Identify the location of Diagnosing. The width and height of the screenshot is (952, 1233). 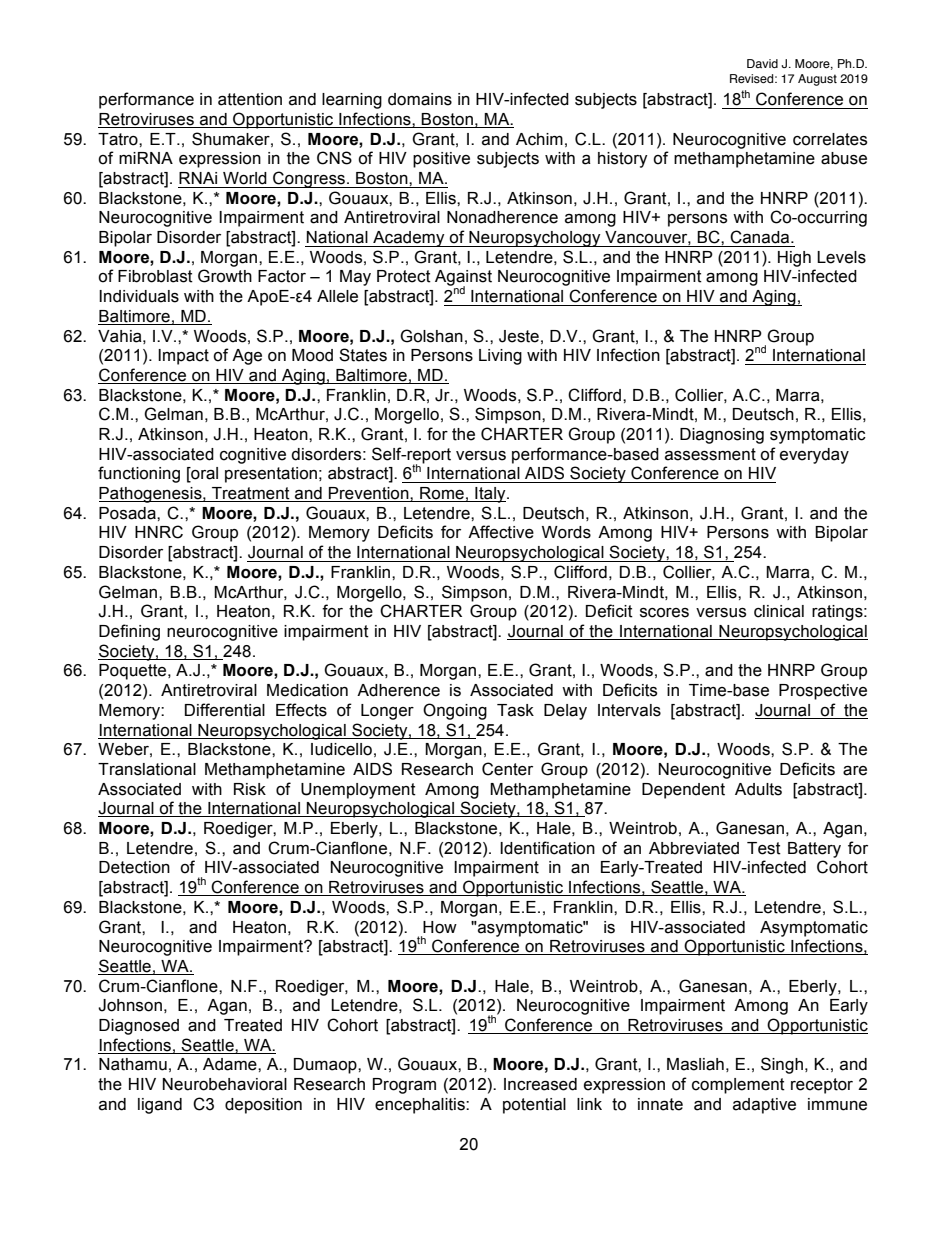
(722, 436).
